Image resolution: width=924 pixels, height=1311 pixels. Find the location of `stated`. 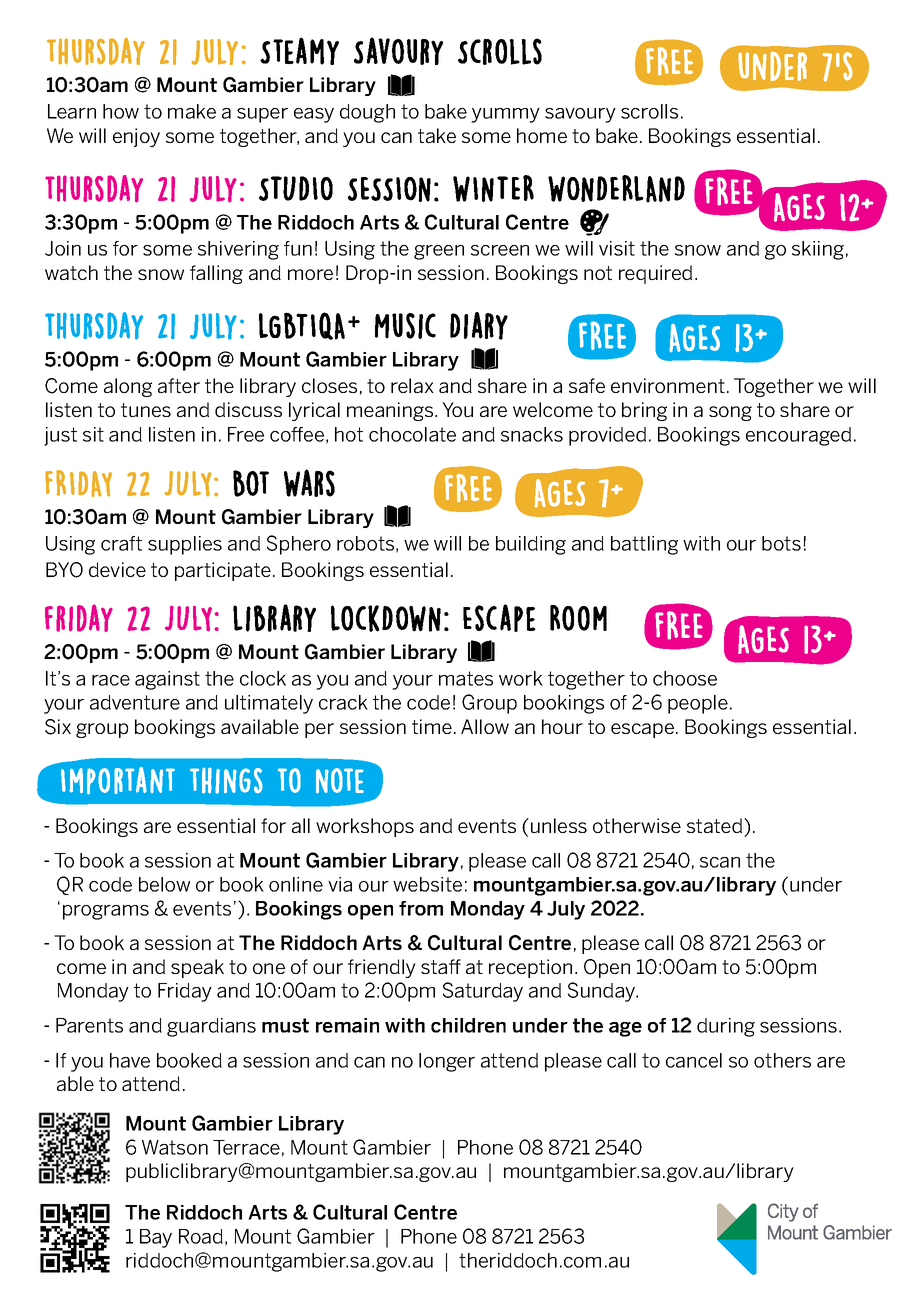

stated is located at coordinates (716, 825).
